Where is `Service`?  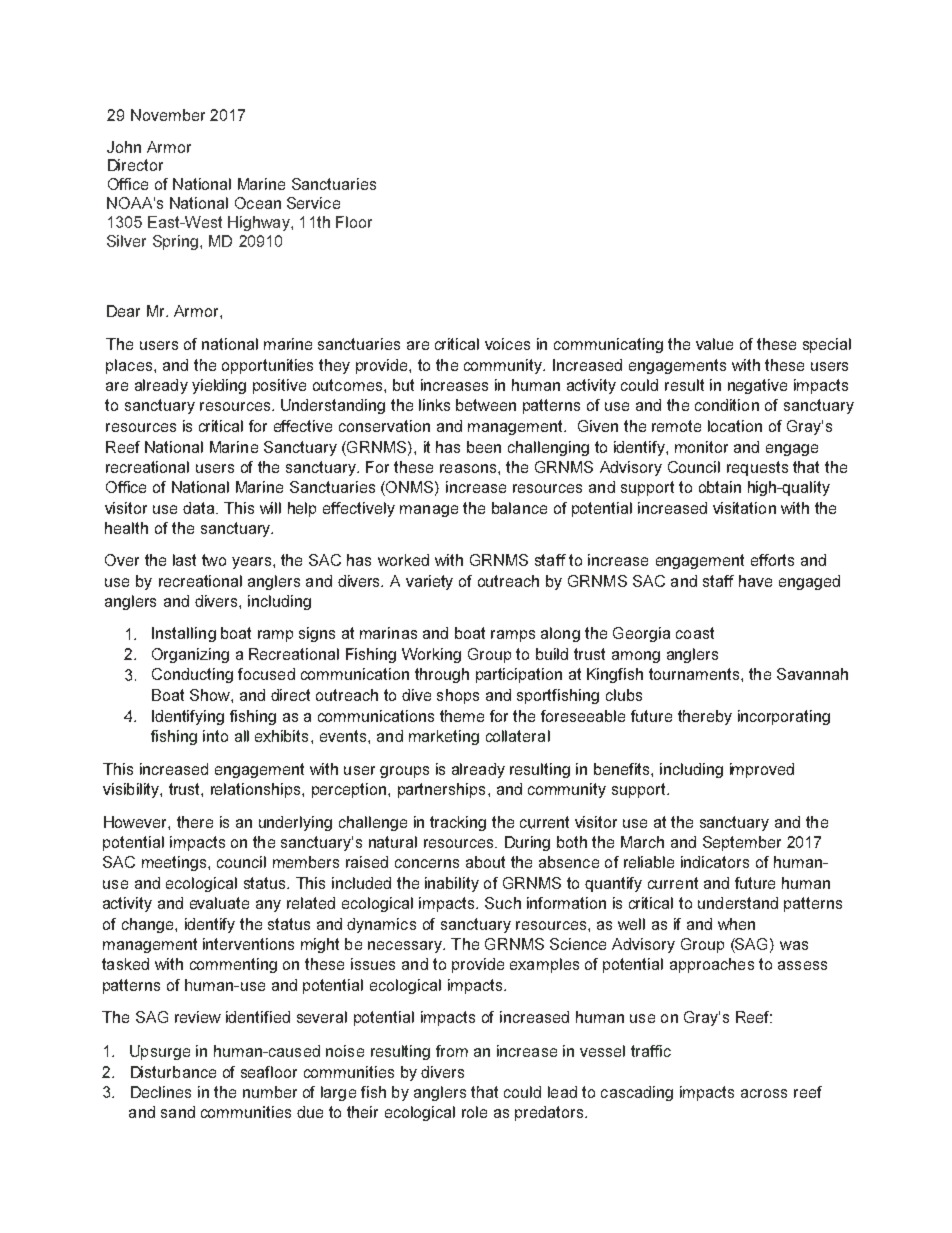 Service is located at coordinates (313, 203).
